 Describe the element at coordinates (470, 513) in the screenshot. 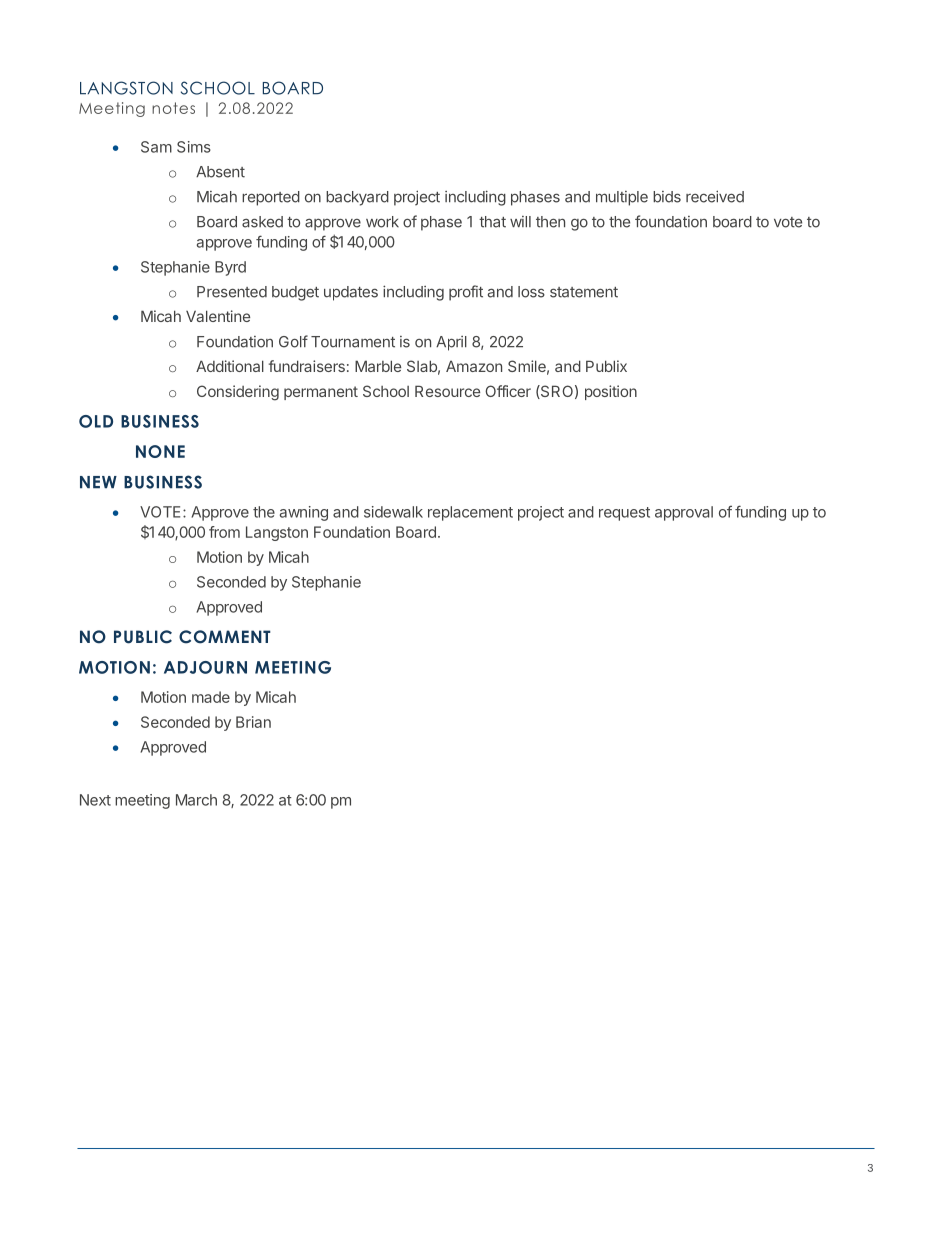

I see `replacement` at that location.
